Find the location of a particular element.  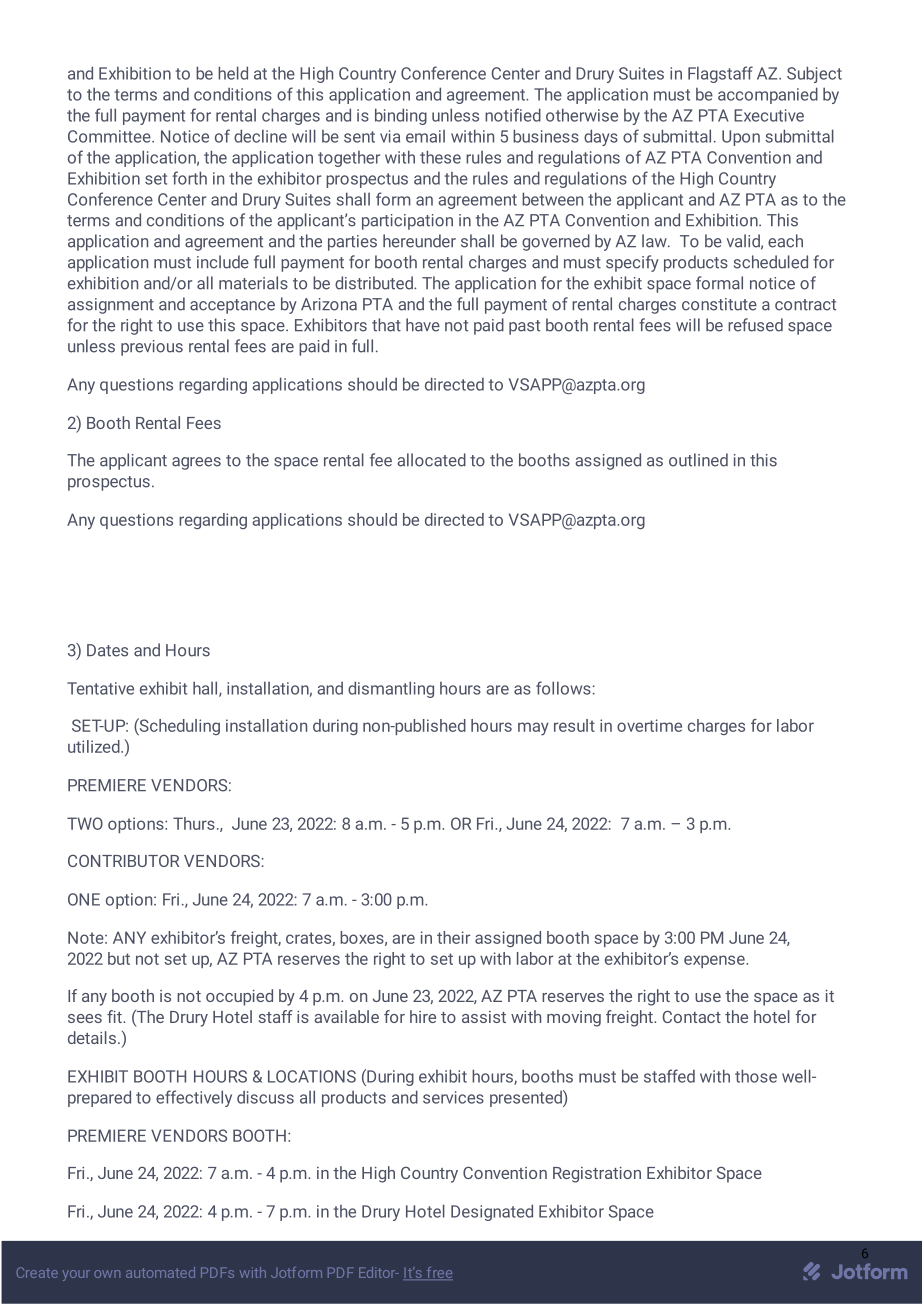

Committee is located at coordinates (110, 136).
